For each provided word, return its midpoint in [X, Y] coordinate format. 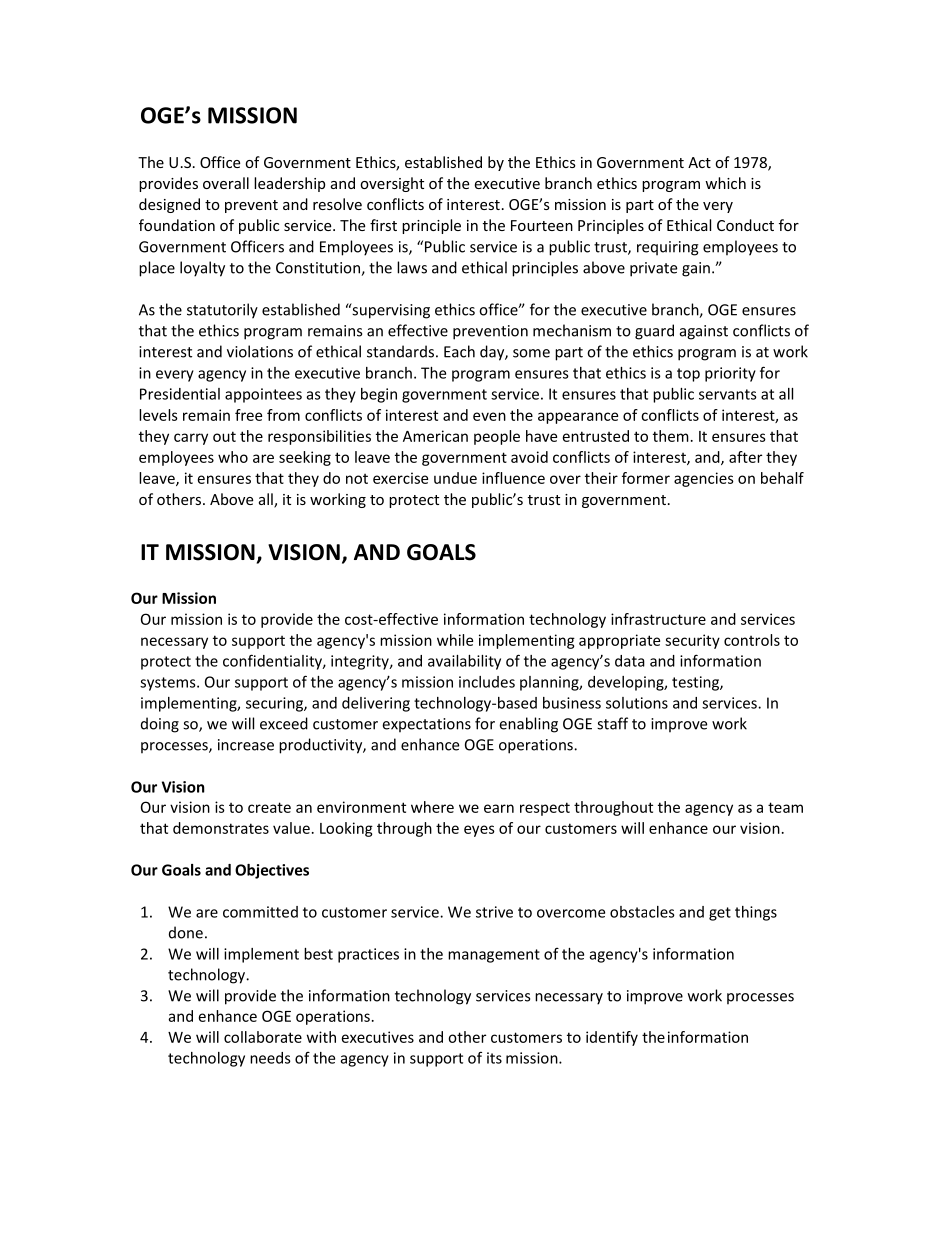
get [720, 914]
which [725, 183]
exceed [284, 723]
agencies [704, 479]
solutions [637, 703]
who [233, 457]
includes [487, 682]
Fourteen [542, 225]
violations [260, 351]
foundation [177, 225]
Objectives [272, 871]
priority [730, 374]
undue [455, 478]
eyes [479, 831]
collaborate [263, 1037]
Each [459, 351]
